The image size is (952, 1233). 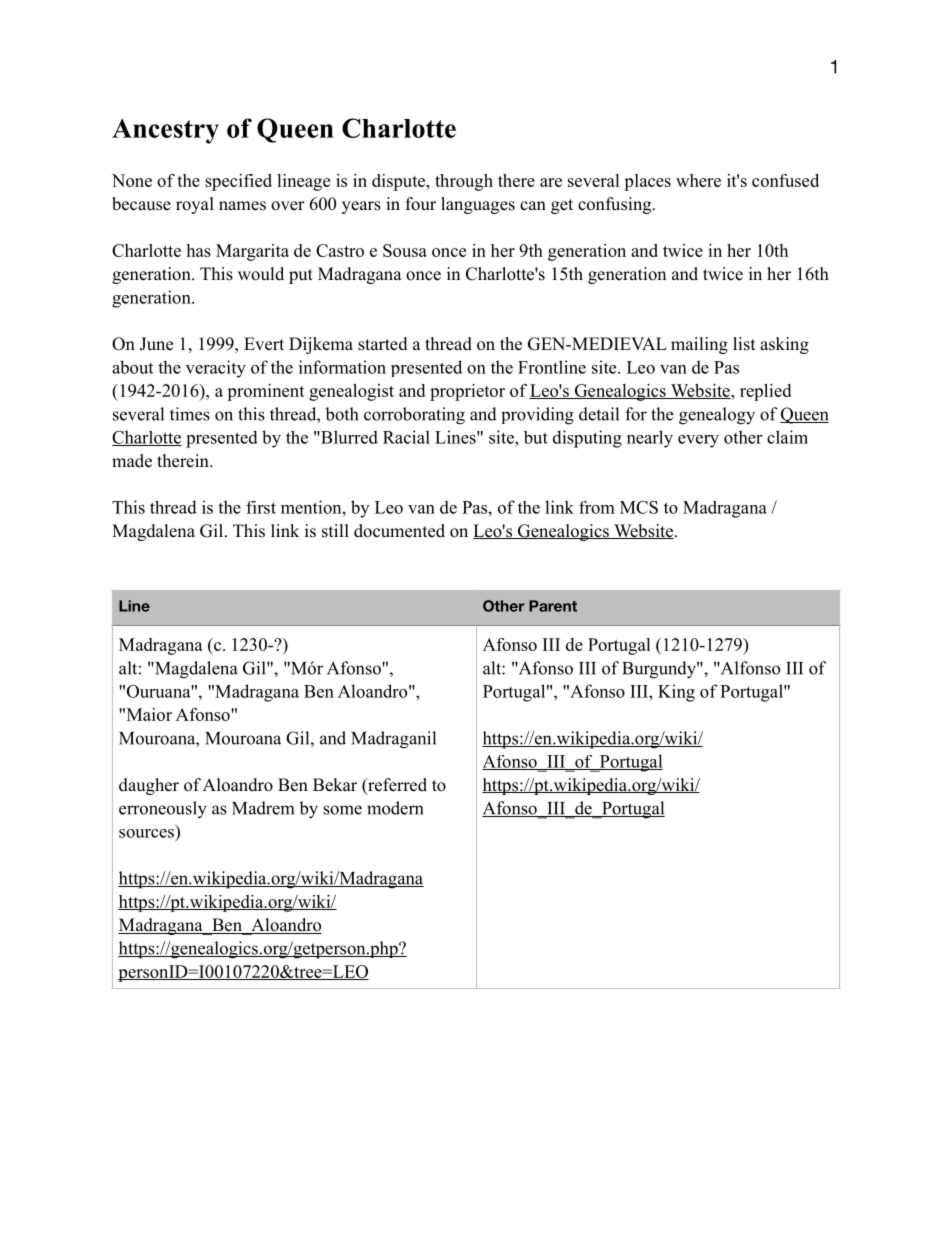 What do you see at coordinates (163, 810) in the page?
I see `erroneously` at bounding box center [163, 810].
